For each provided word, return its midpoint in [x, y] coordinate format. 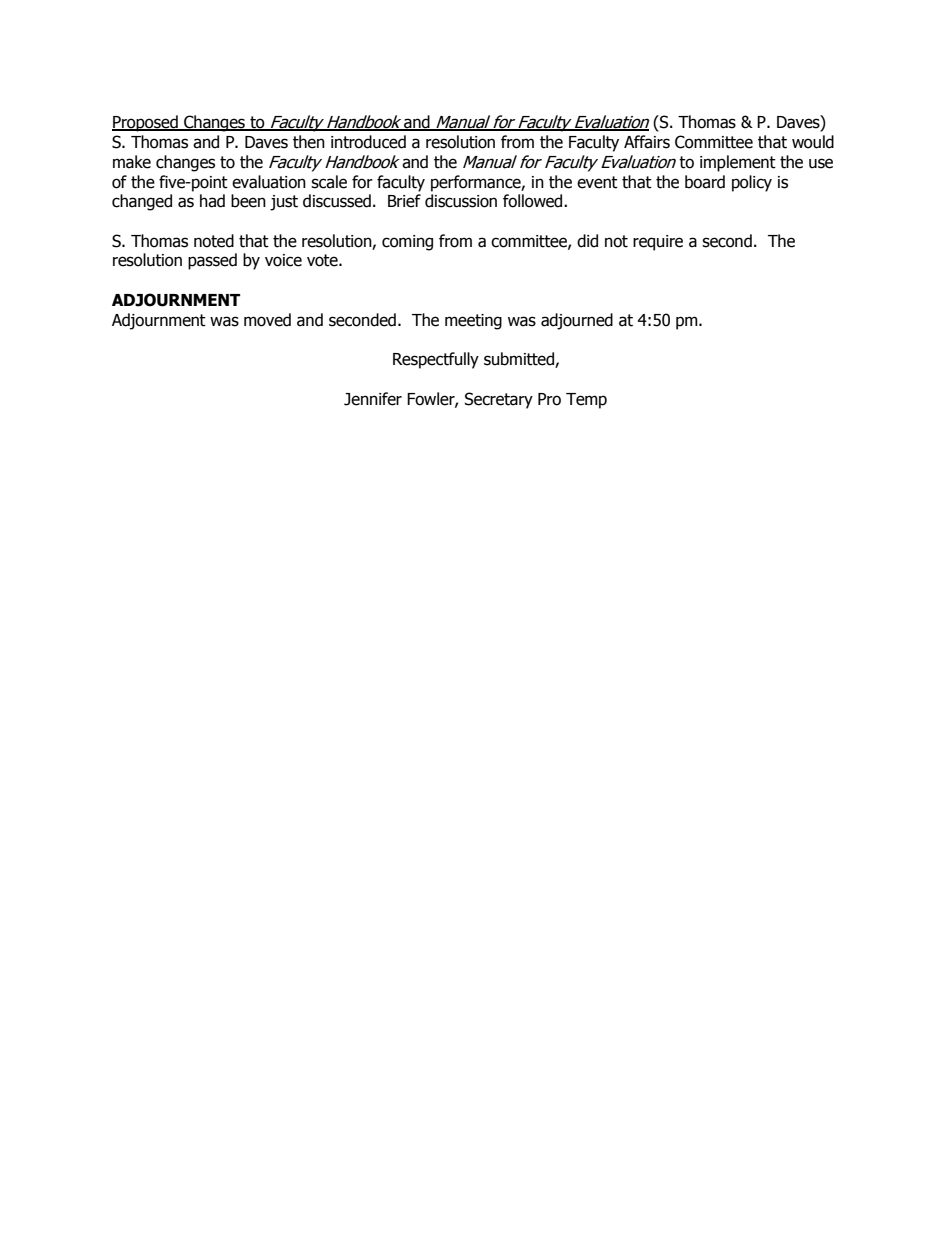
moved [267, 320]
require [658, 243]
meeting [473, 322]
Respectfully [436, 360]
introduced [368, 142]
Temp [586, 401]
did [587, 241]
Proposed [146, 123]
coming [407, 243]
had [212, 201]
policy [752, 183]
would [813, 142]
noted [214, 241]
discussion [461, 201]
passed [212, 261]
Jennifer [373, 399]
